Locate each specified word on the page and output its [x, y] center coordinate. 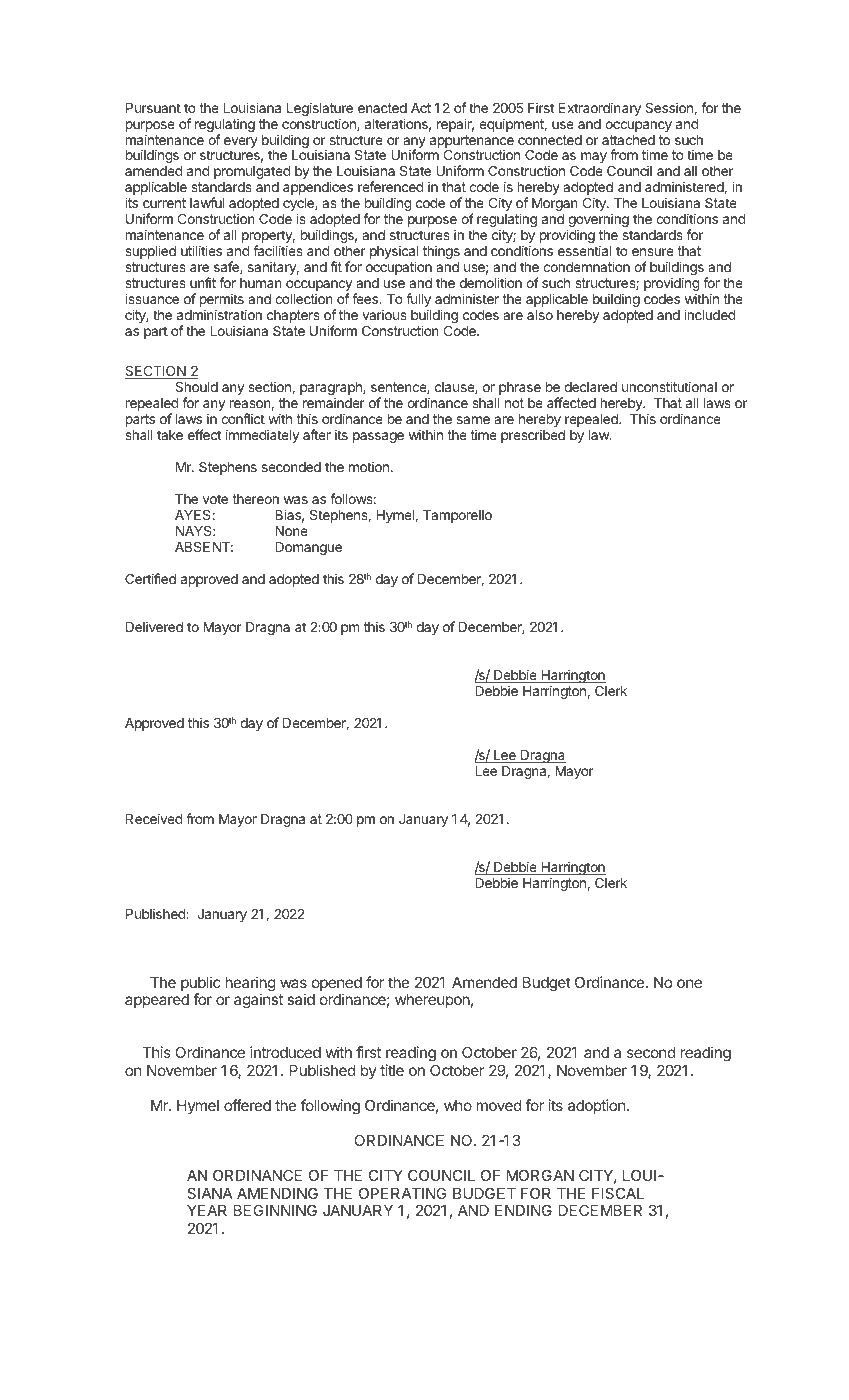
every [241, 142]
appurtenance [472, 142]
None [291, 531]
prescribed [533, 436]
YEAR [207, 1210]
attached [628, 140]
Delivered [154, 626]
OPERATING [403, 1193]
